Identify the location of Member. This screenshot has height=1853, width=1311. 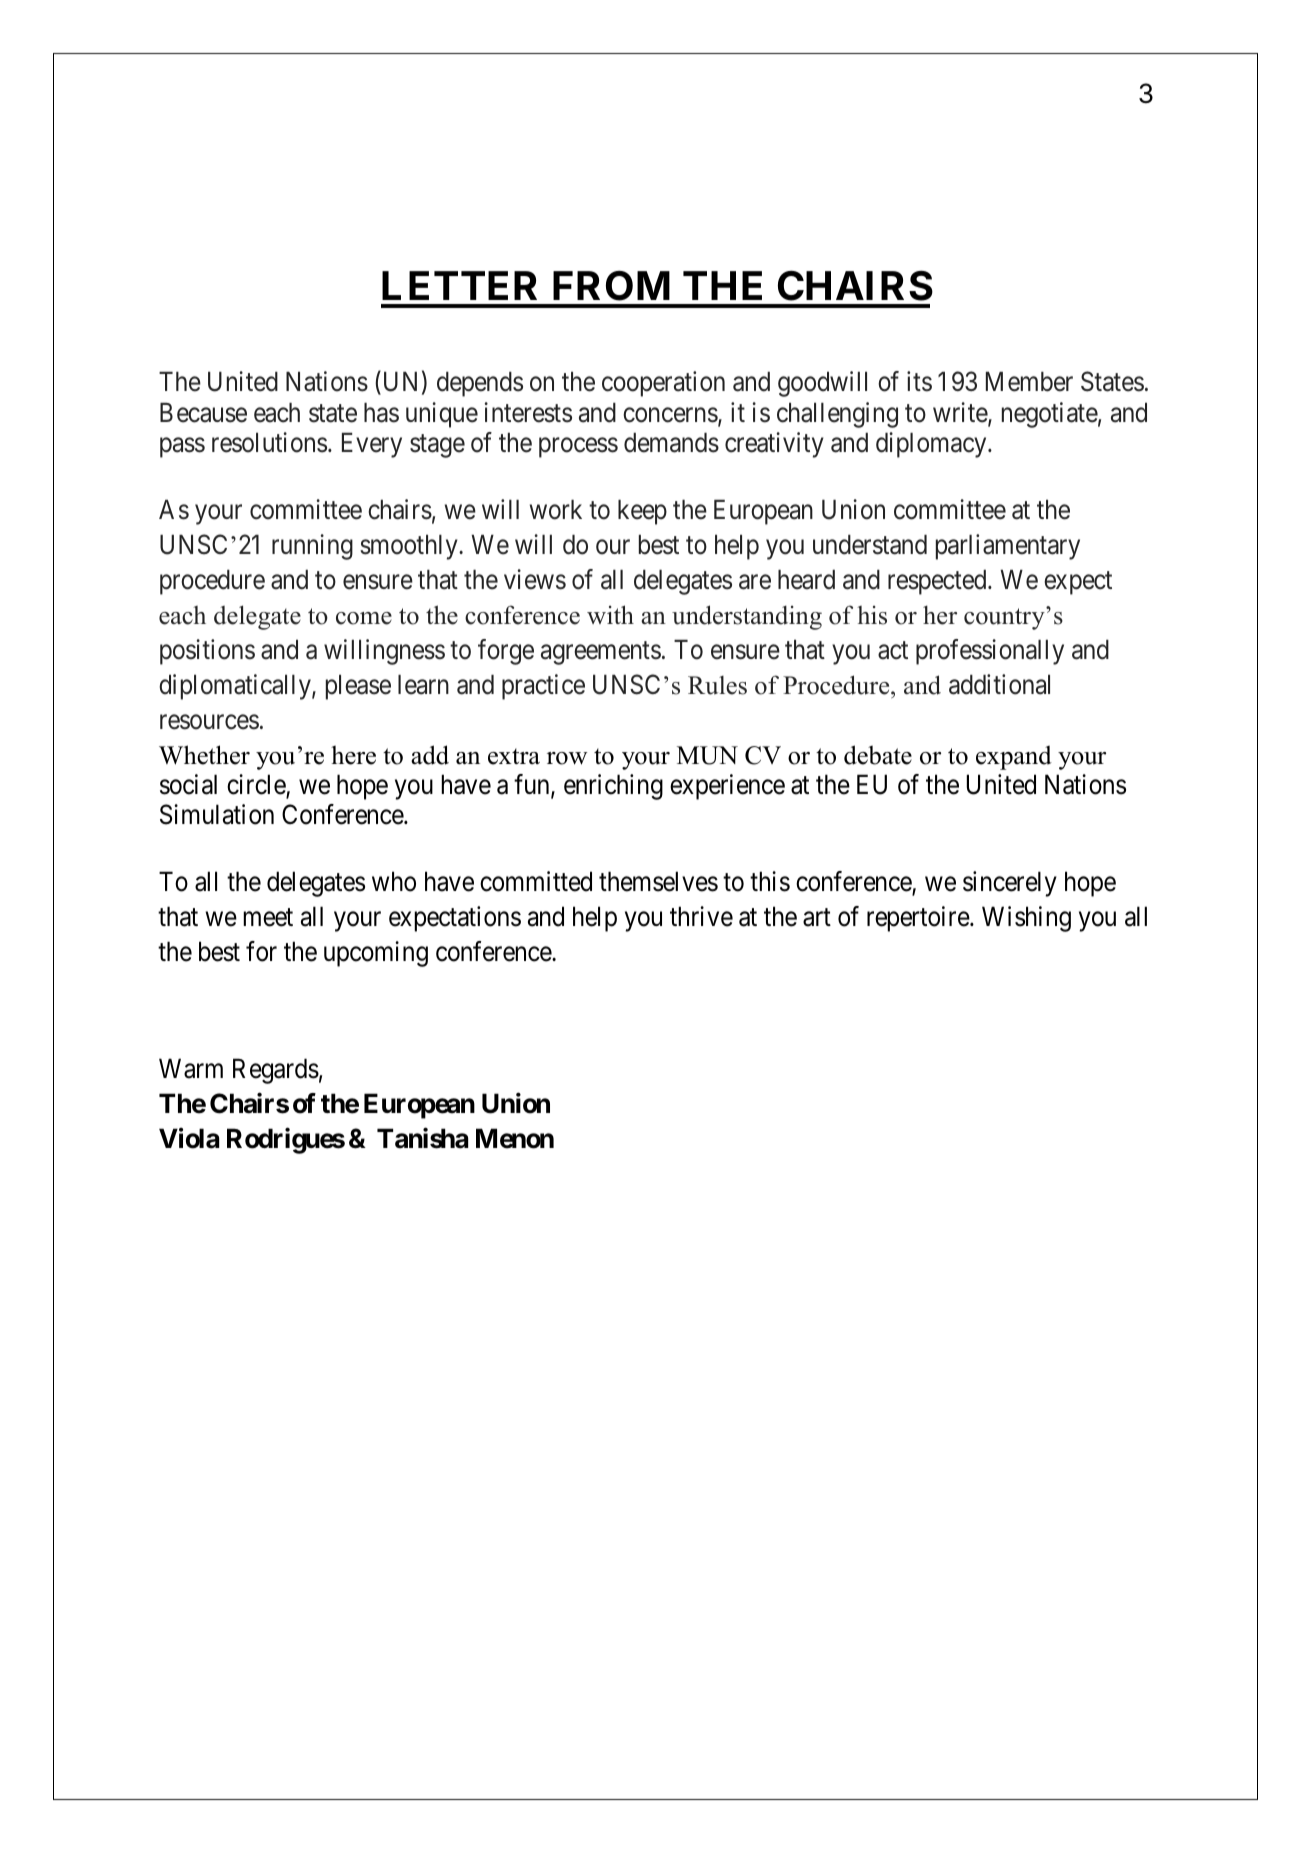
(1029, 382).
